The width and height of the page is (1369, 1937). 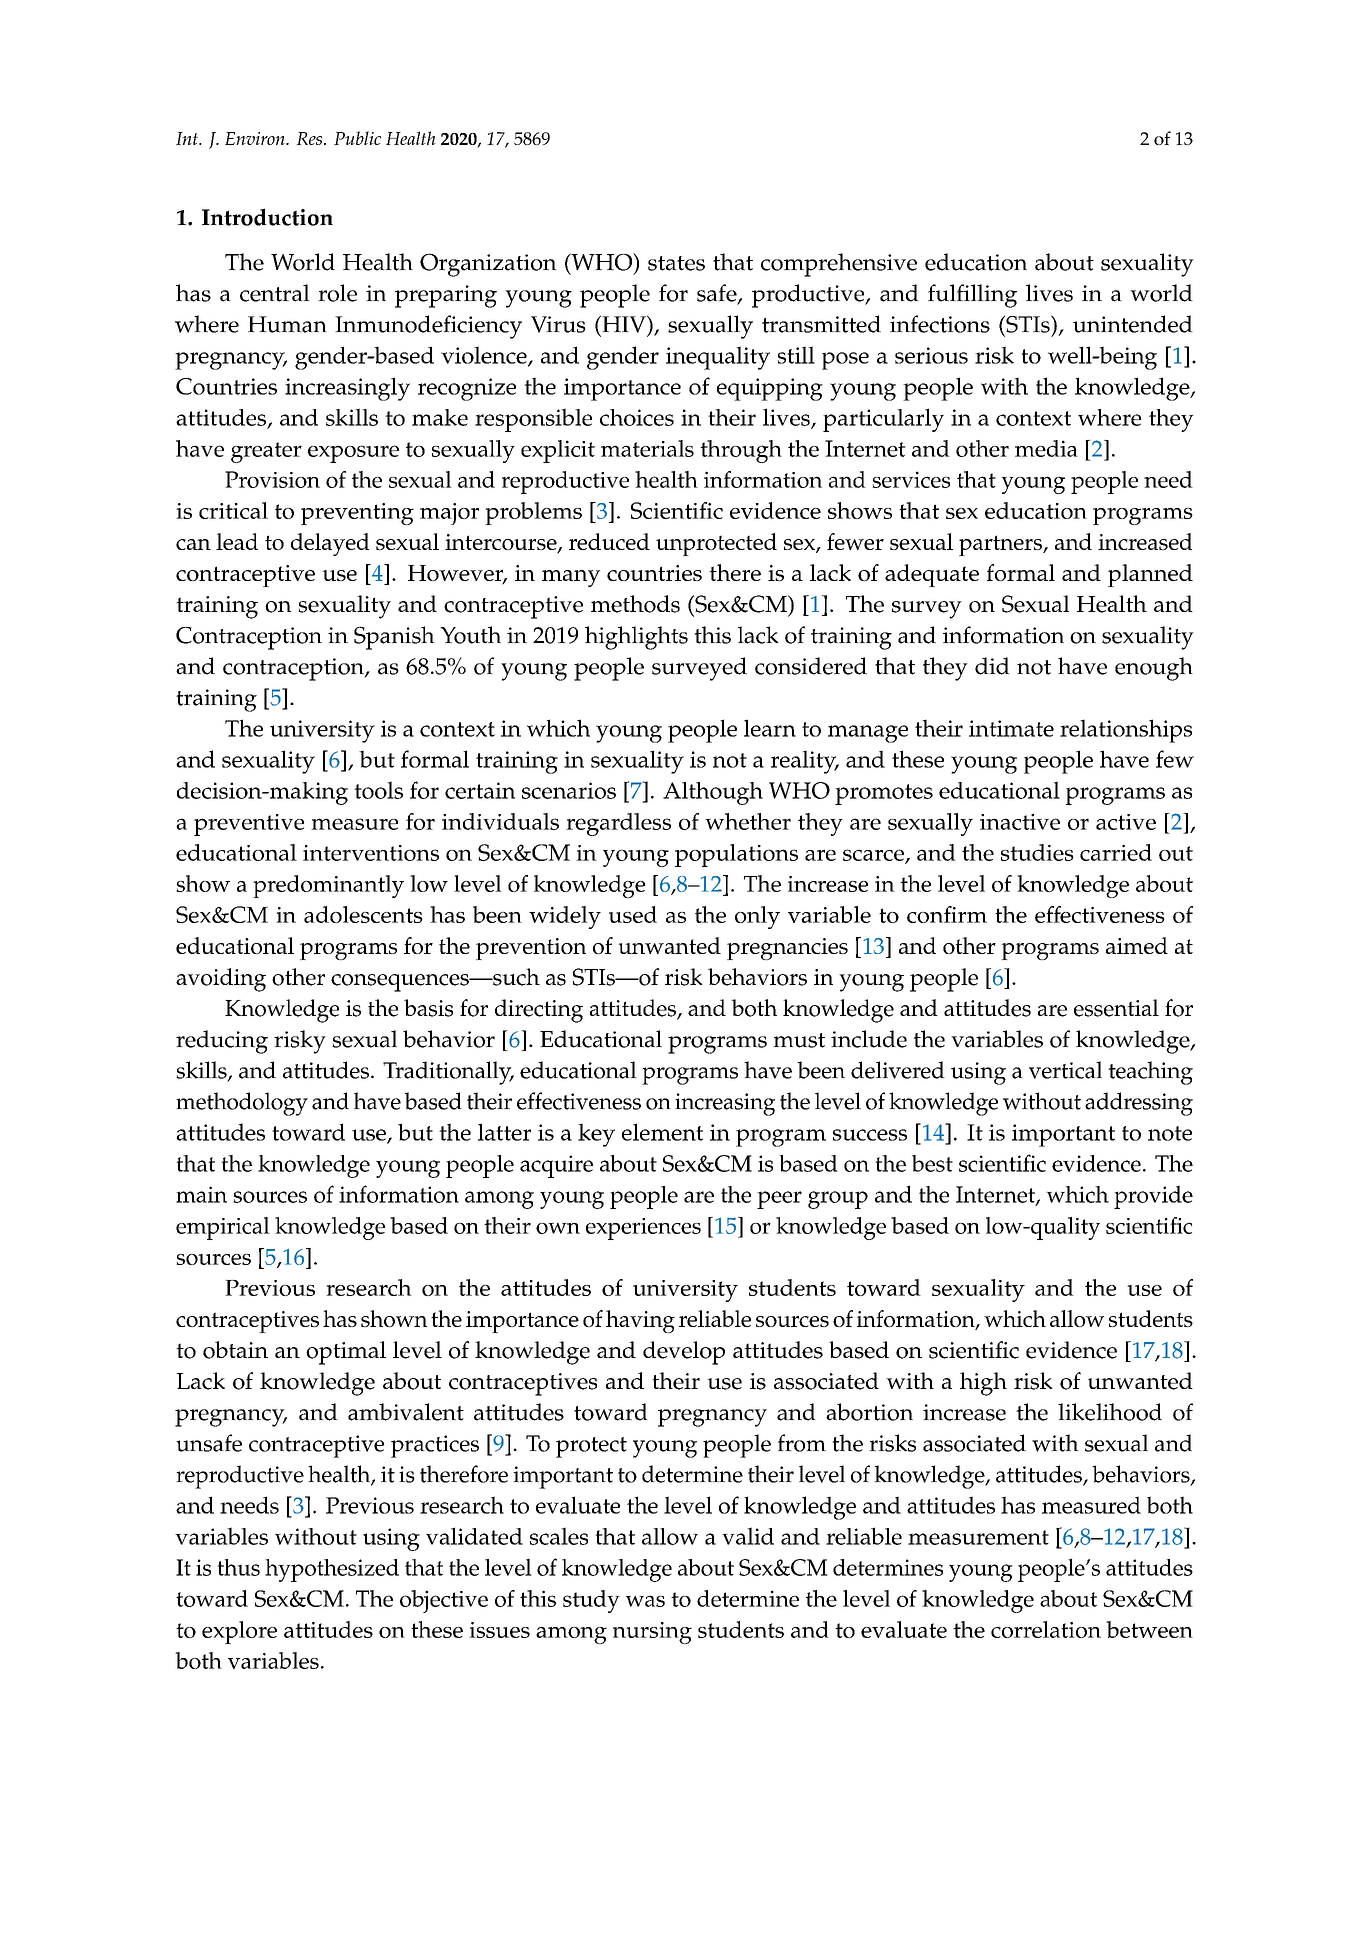 I want to click on predominantly, so click(x=328, y=886).
